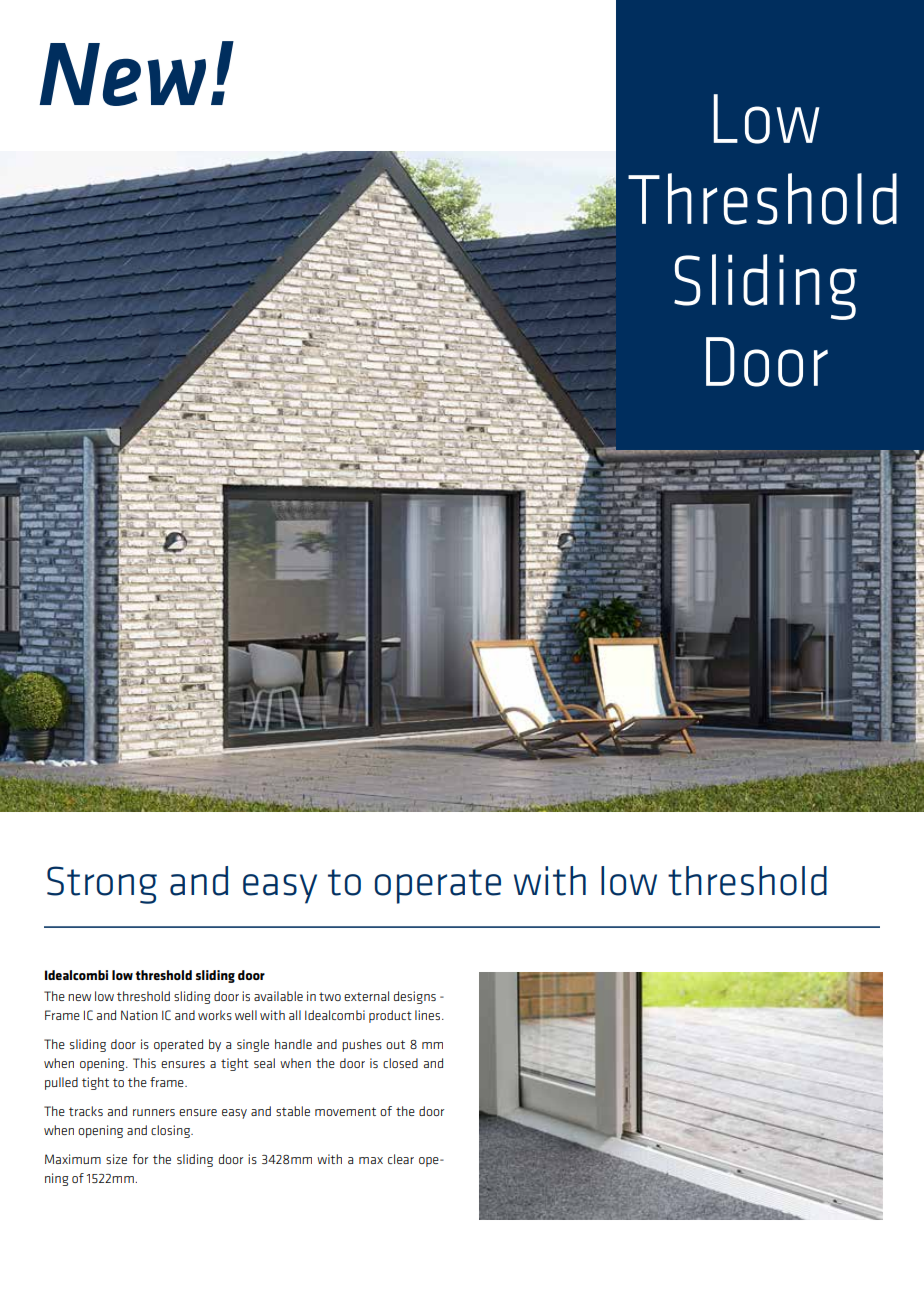 This screenshot has width=924, height=1308. Describe the element at coordinates (278, 996) in the screenshot. I see `available` at that location.
